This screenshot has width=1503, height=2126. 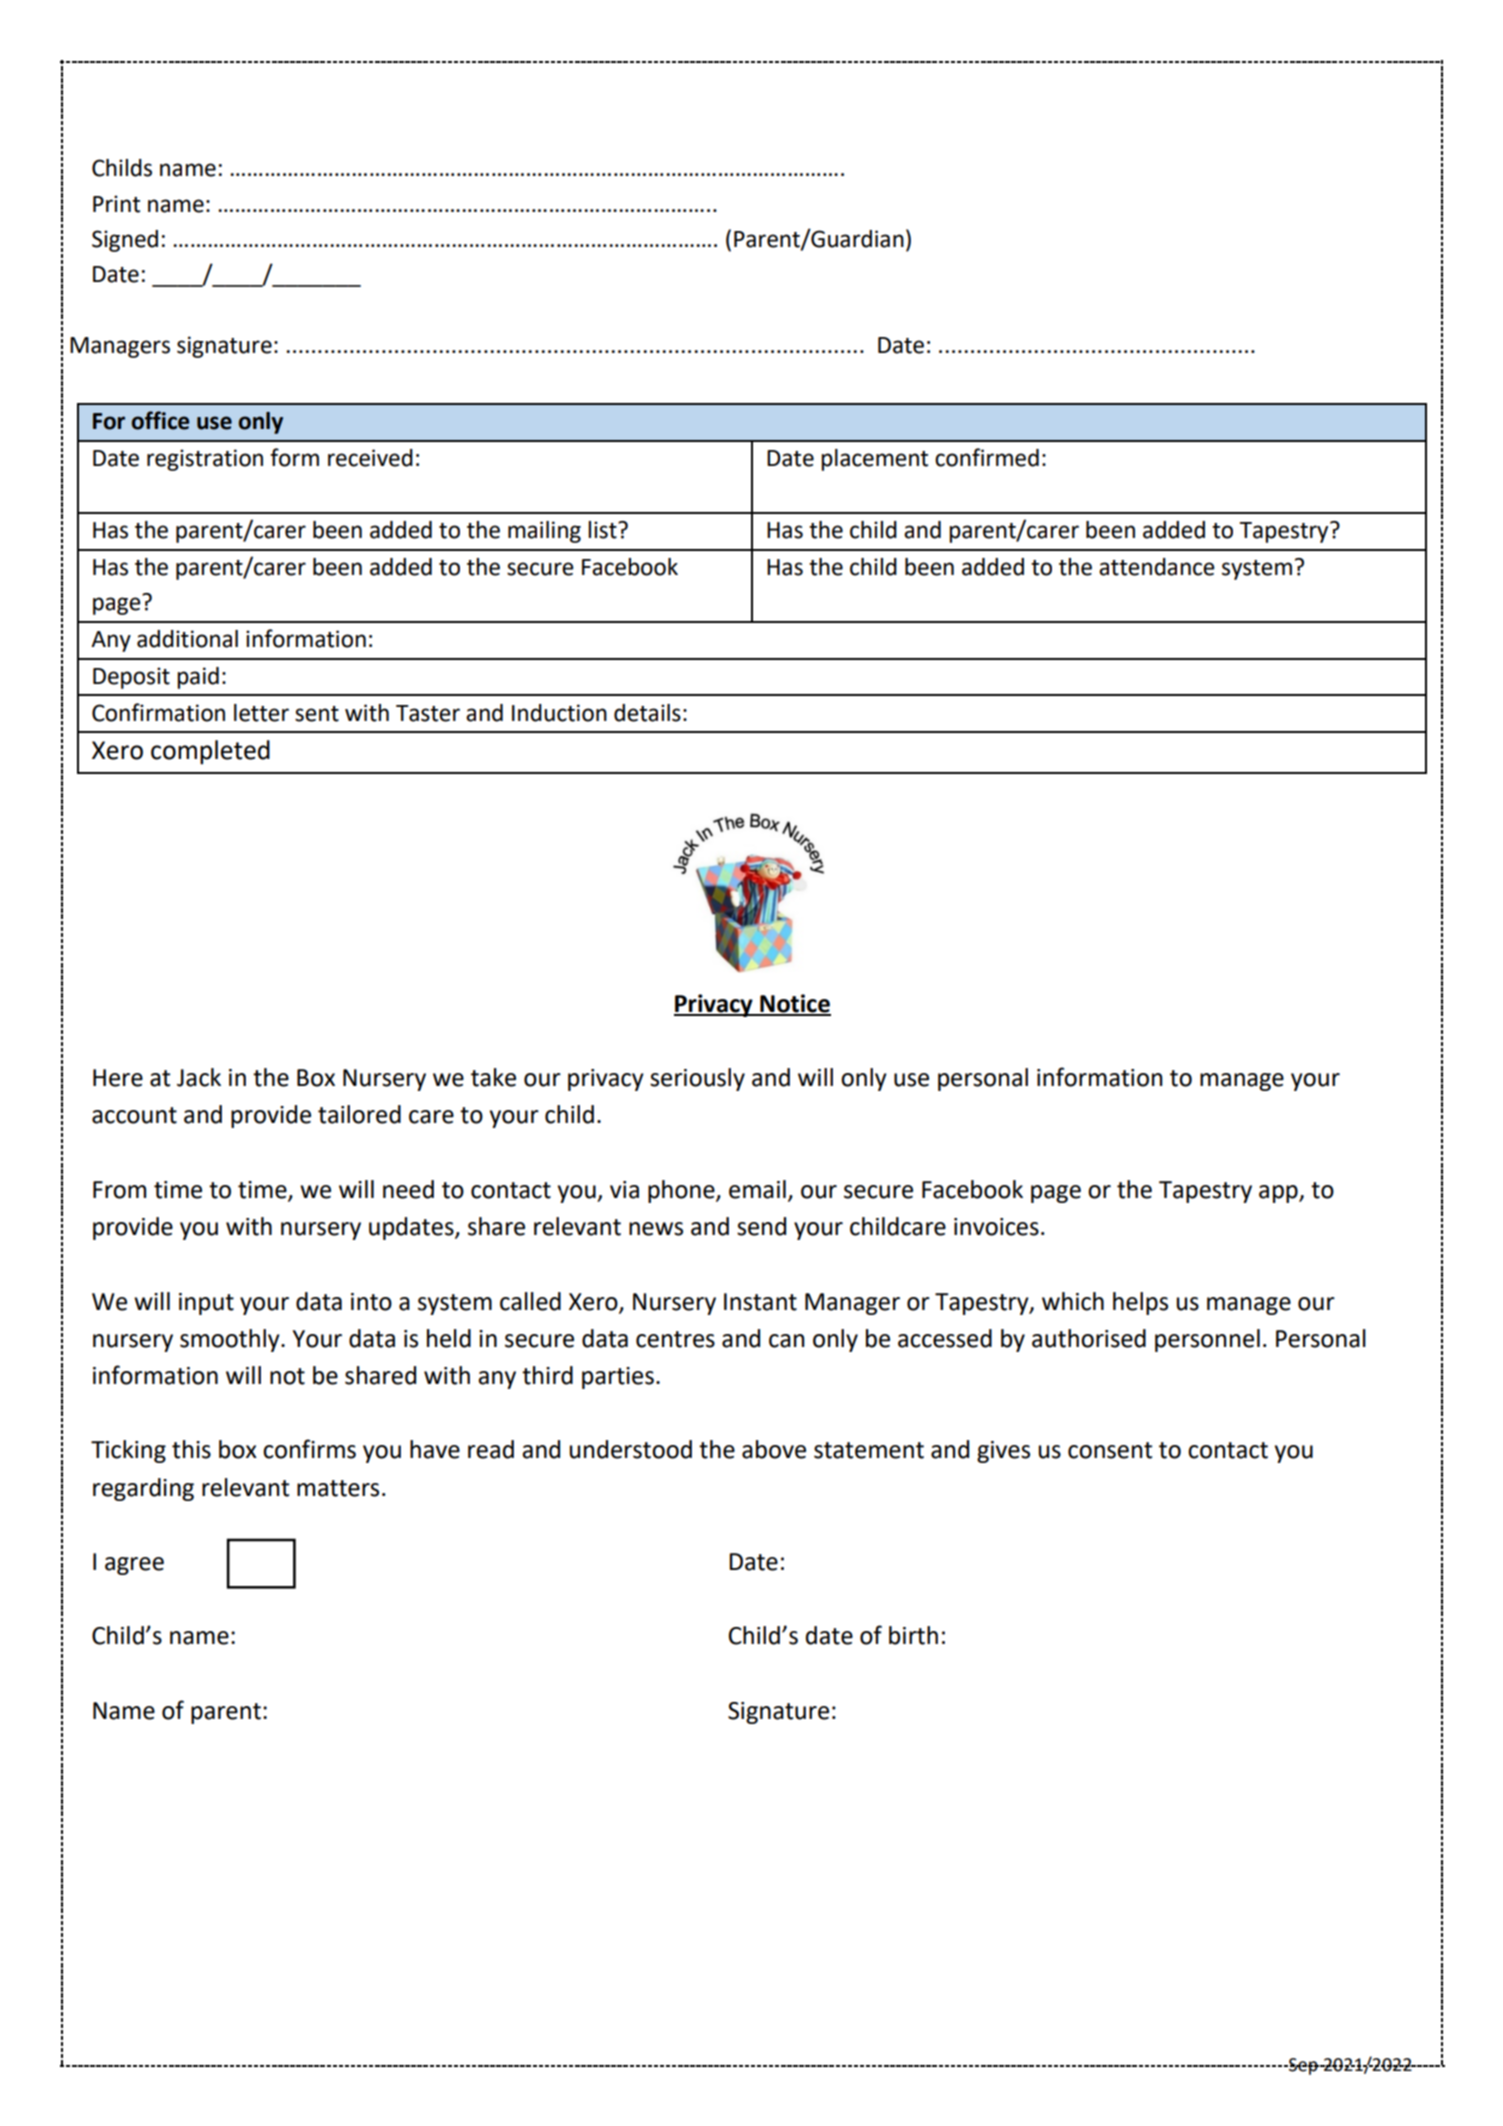 I want to click on placement, so click(x=874, y=460).
